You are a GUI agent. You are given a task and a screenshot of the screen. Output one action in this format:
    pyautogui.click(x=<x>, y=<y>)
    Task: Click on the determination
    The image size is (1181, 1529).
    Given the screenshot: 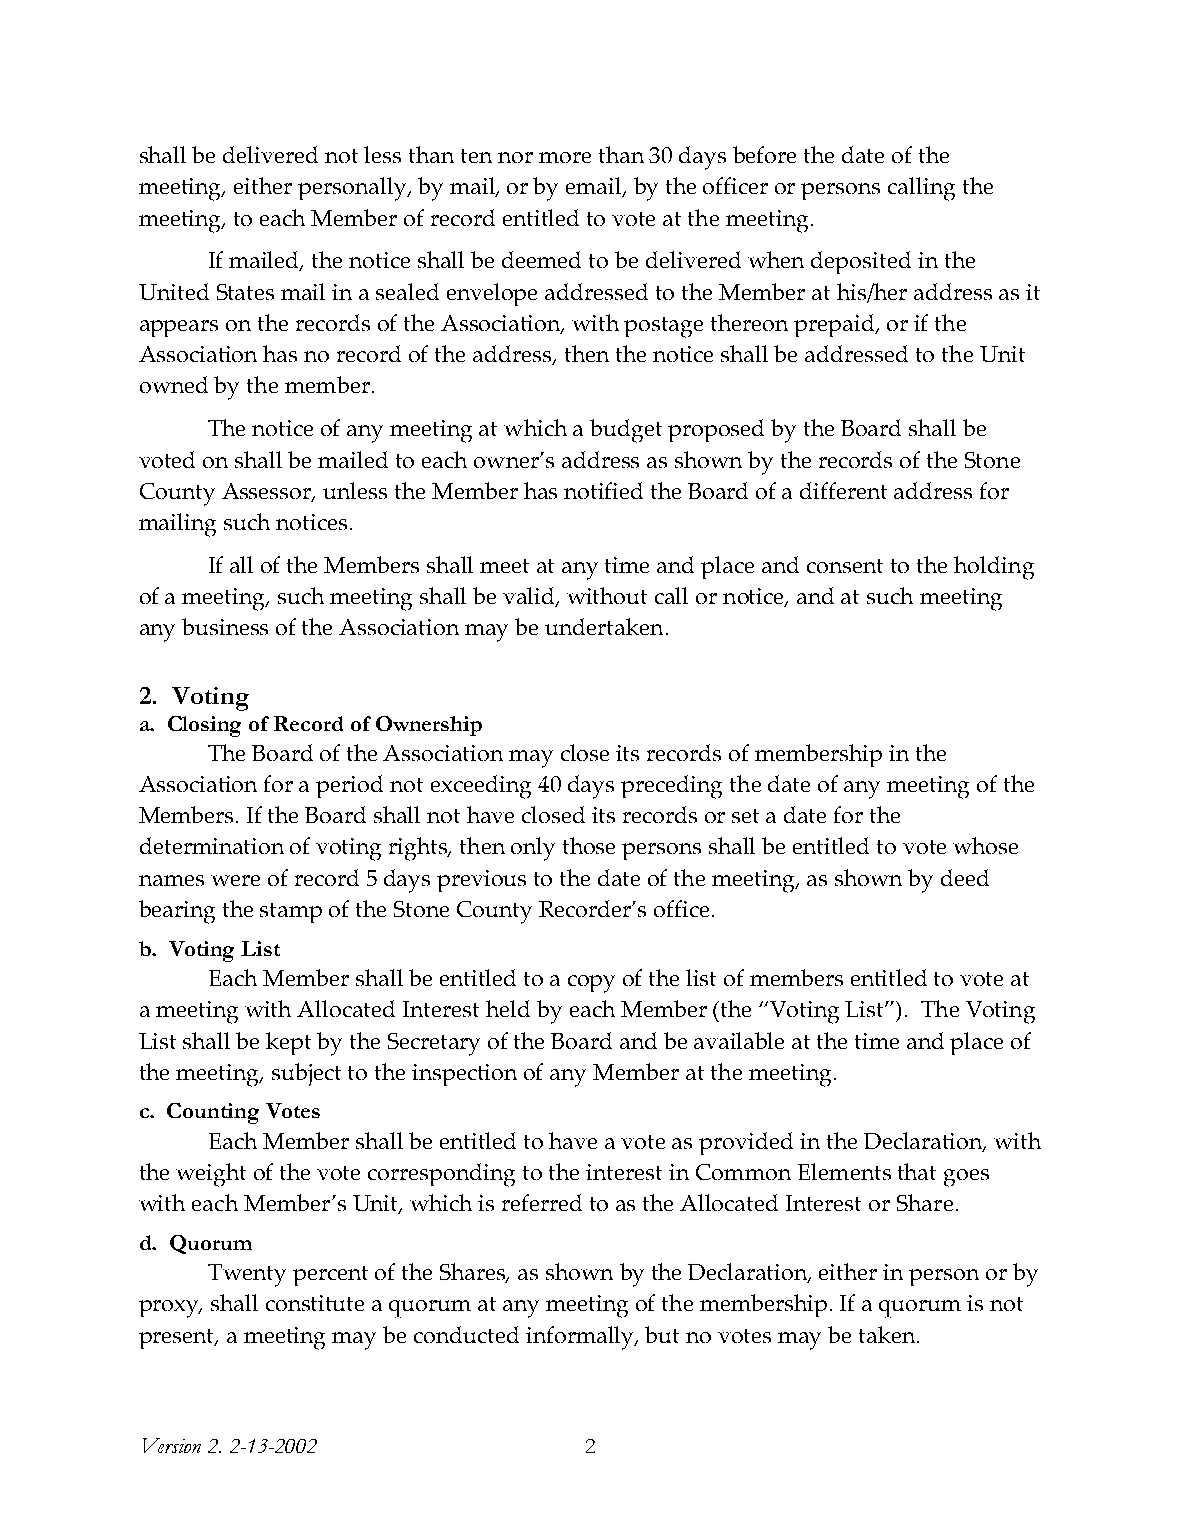 What is the action you would take?
    pyautogui.click(x=212, y=845)
